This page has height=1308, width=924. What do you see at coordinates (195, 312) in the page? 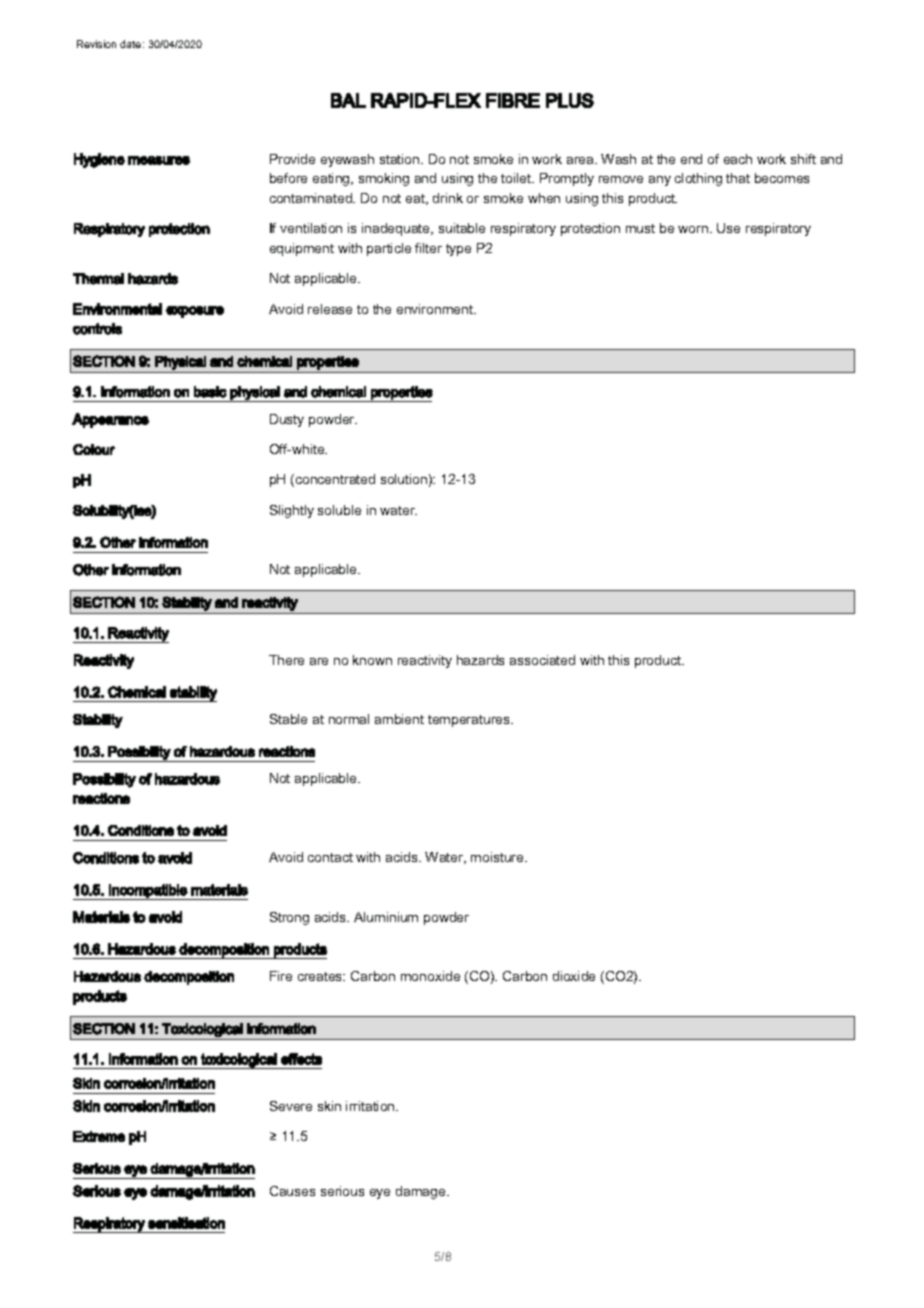
I see `exposure` at bounding box center [195, 312].
